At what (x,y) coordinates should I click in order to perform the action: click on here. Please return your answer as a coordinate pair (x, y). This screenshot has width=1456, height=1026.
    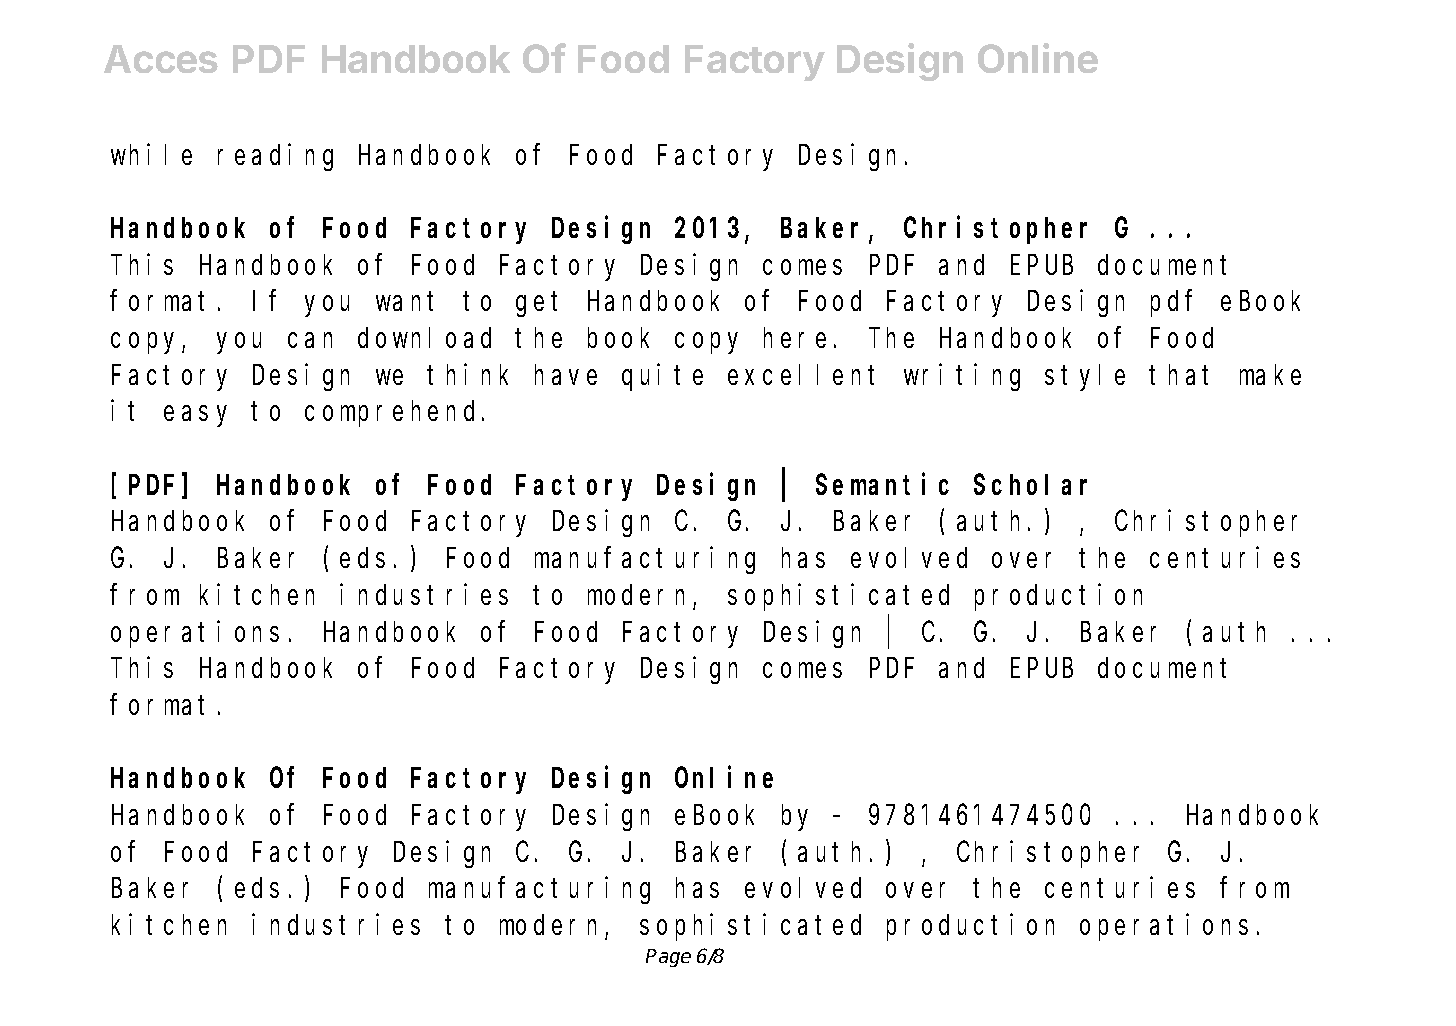
    Looking at the image, I should click on (795, 338).
